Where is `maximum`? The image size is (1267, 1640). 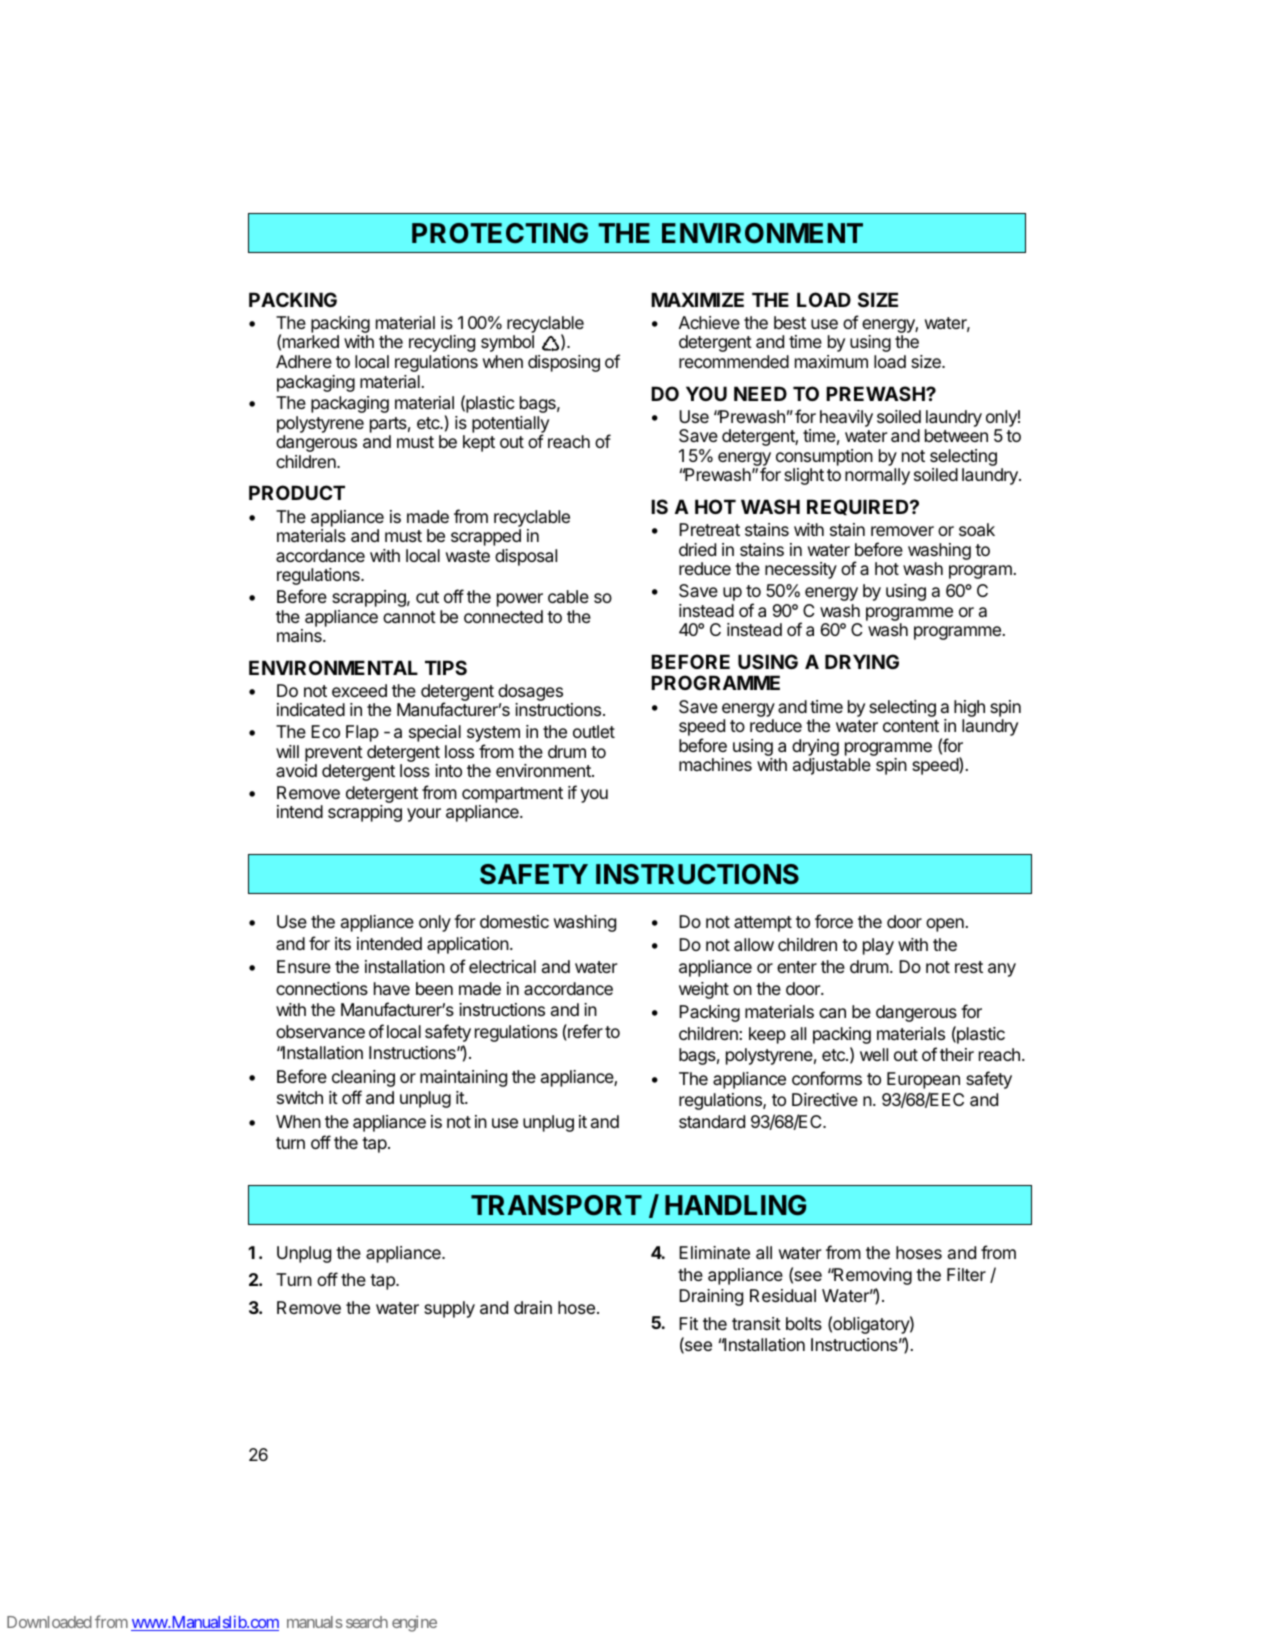 maximum is located at coordinates (831, 361).
